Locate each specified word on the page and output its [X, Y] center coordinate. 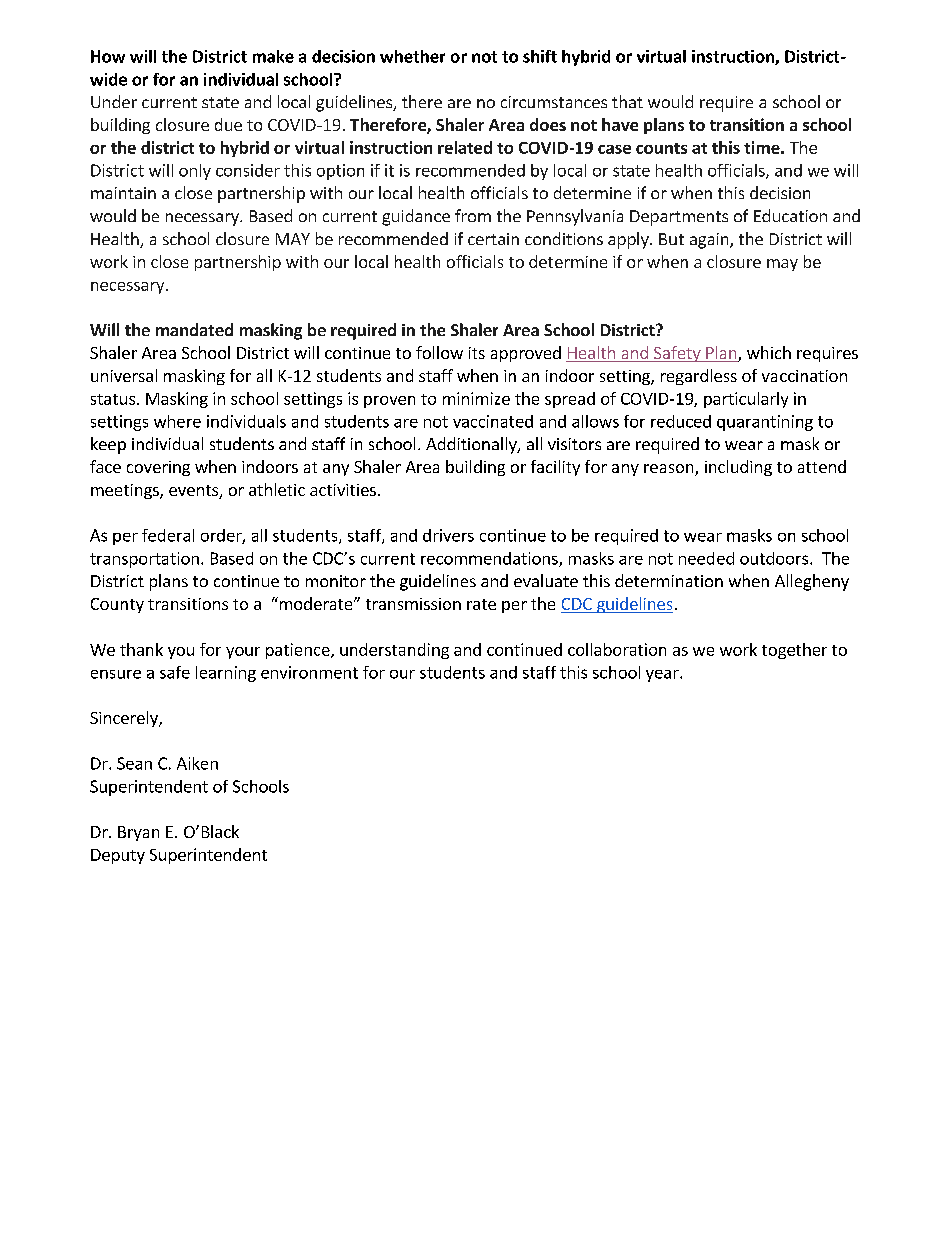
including [738, 468]
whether [412, 56]
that [627, 101]
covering [158, 468]
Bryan [138, 833]
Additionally [472, 445]
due [228, 124]
